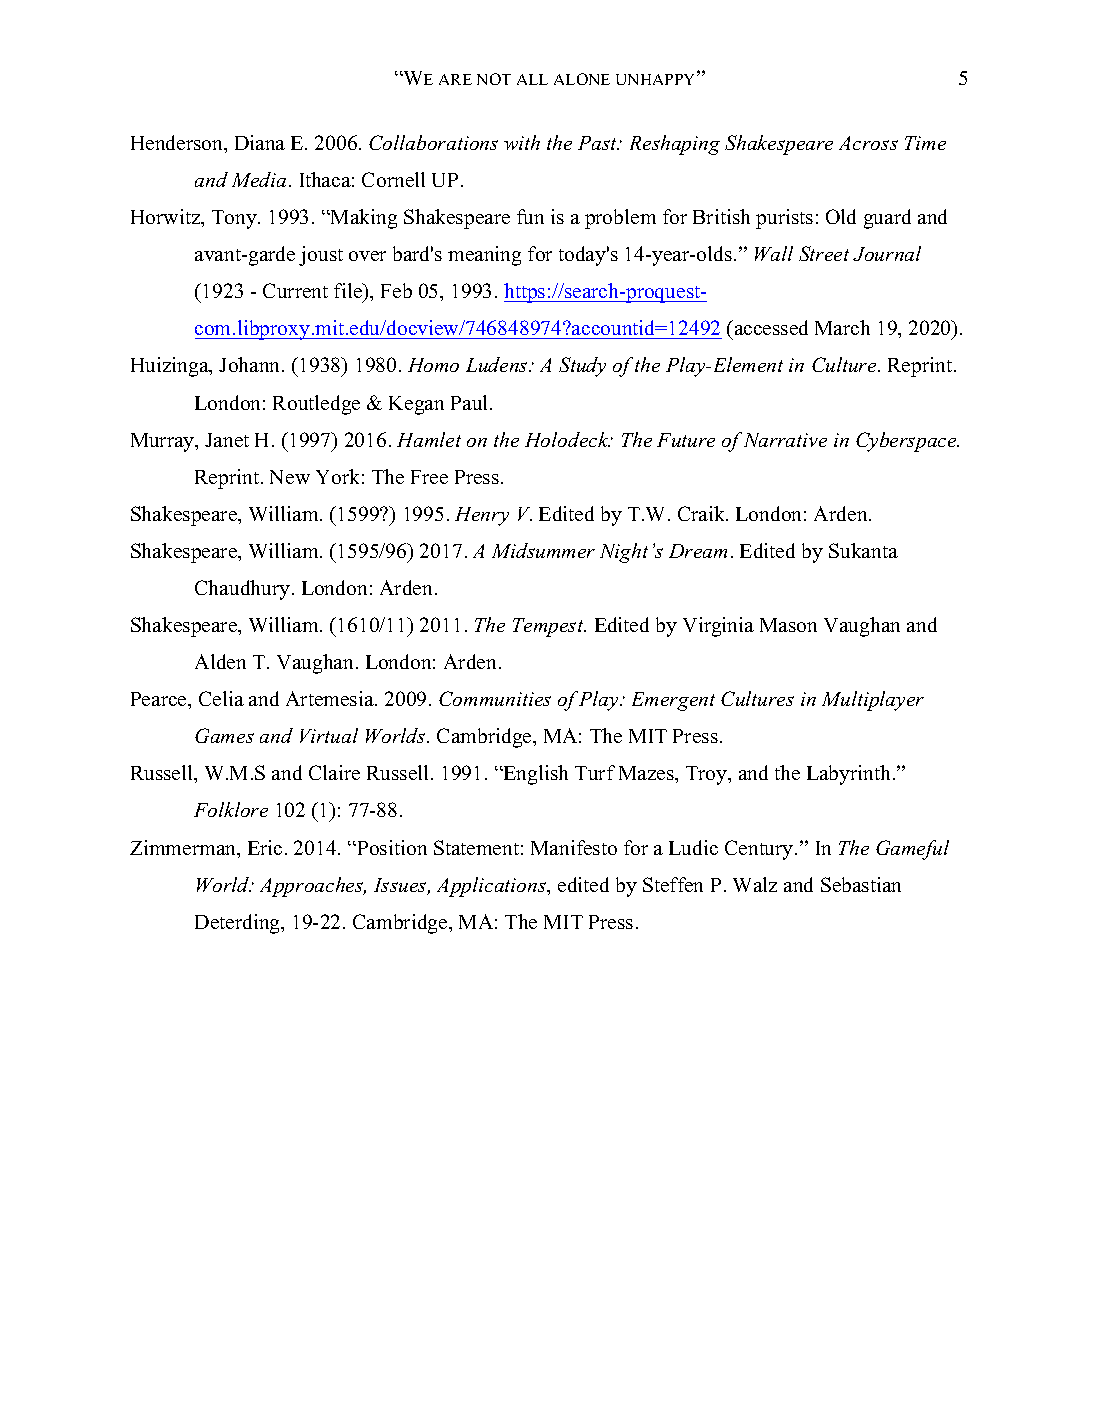 The height and width of the document is (1420, 1098). I want to click on New, so click(290, 477).
